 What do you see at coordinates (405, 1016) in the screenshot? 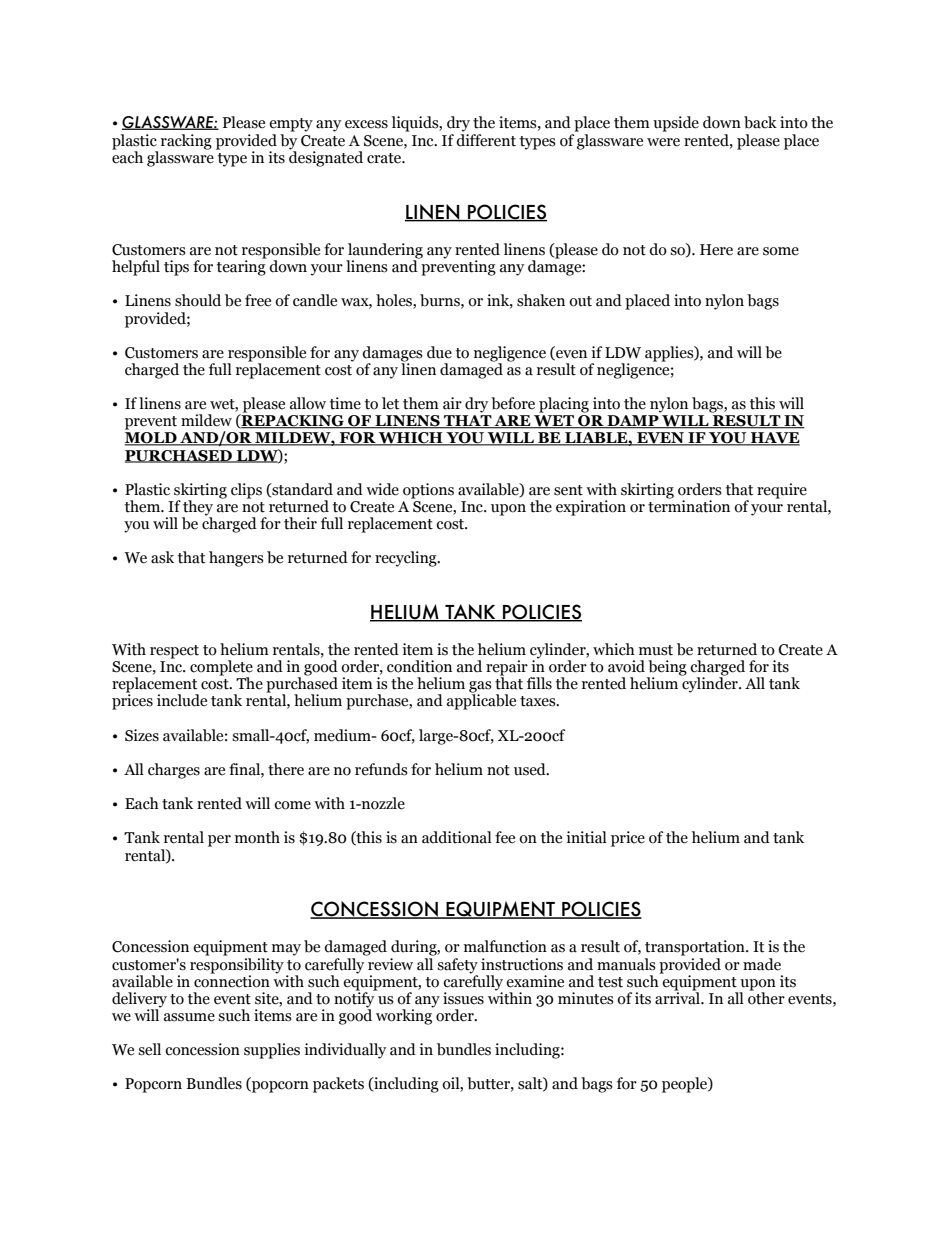
I see `working` at bounding box center [405, 1016].
